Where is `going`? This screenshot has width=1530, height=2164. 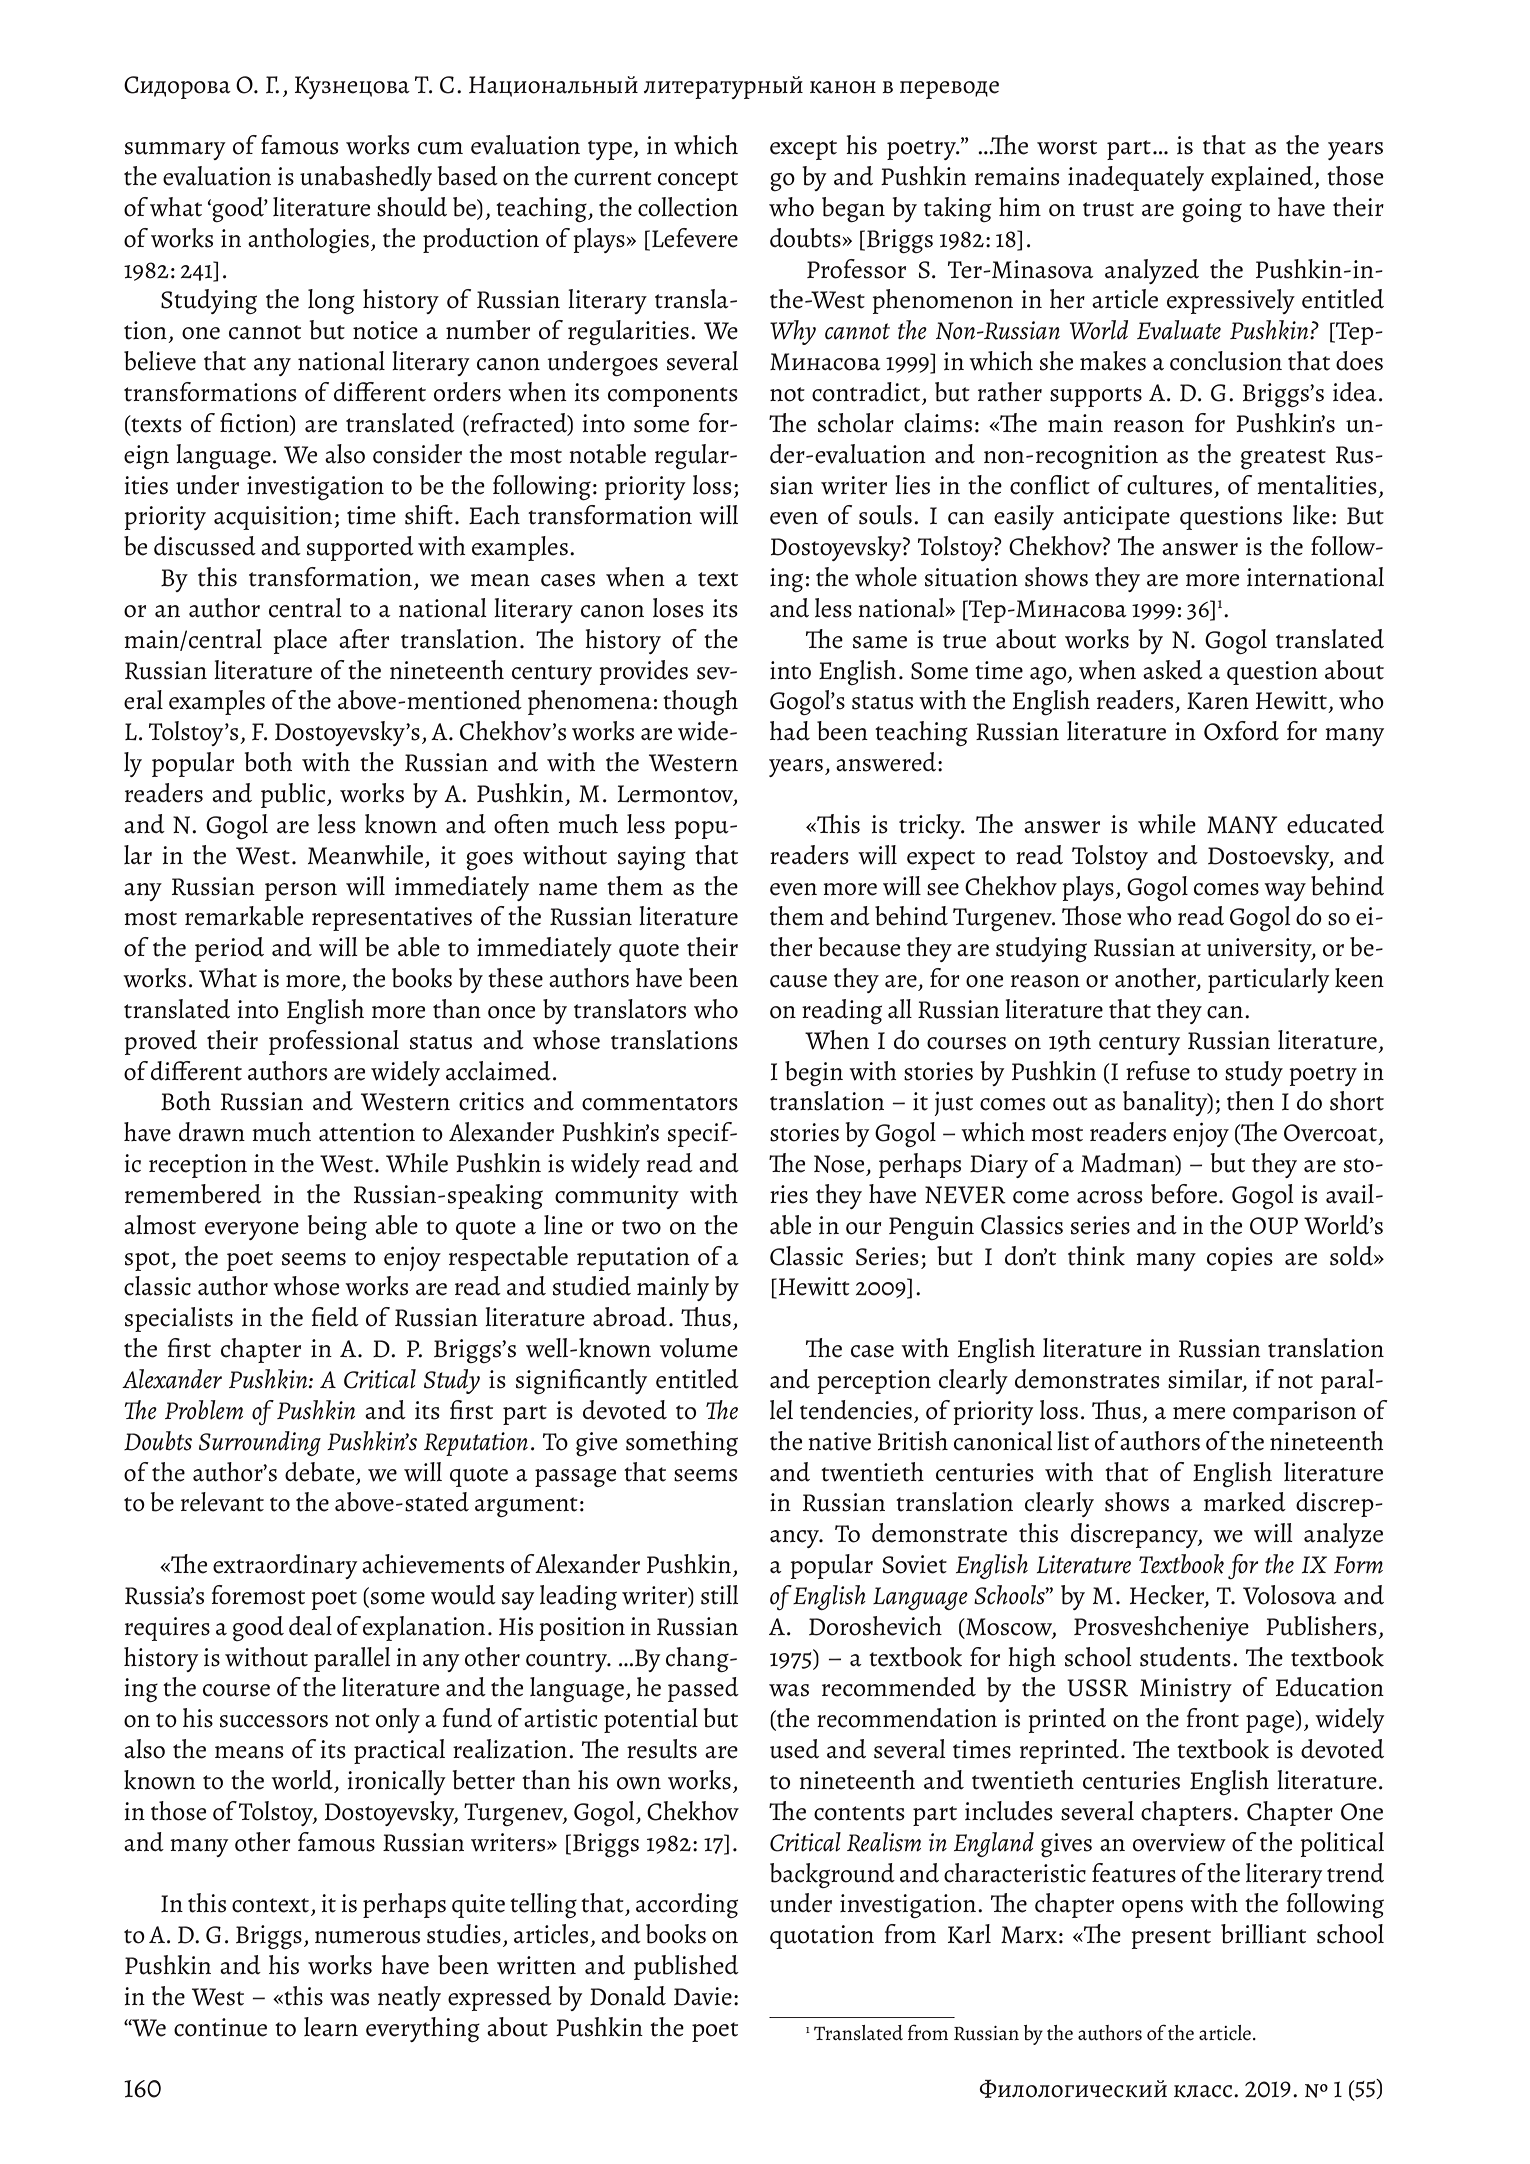
going is located at coordinates (1212, 210).
